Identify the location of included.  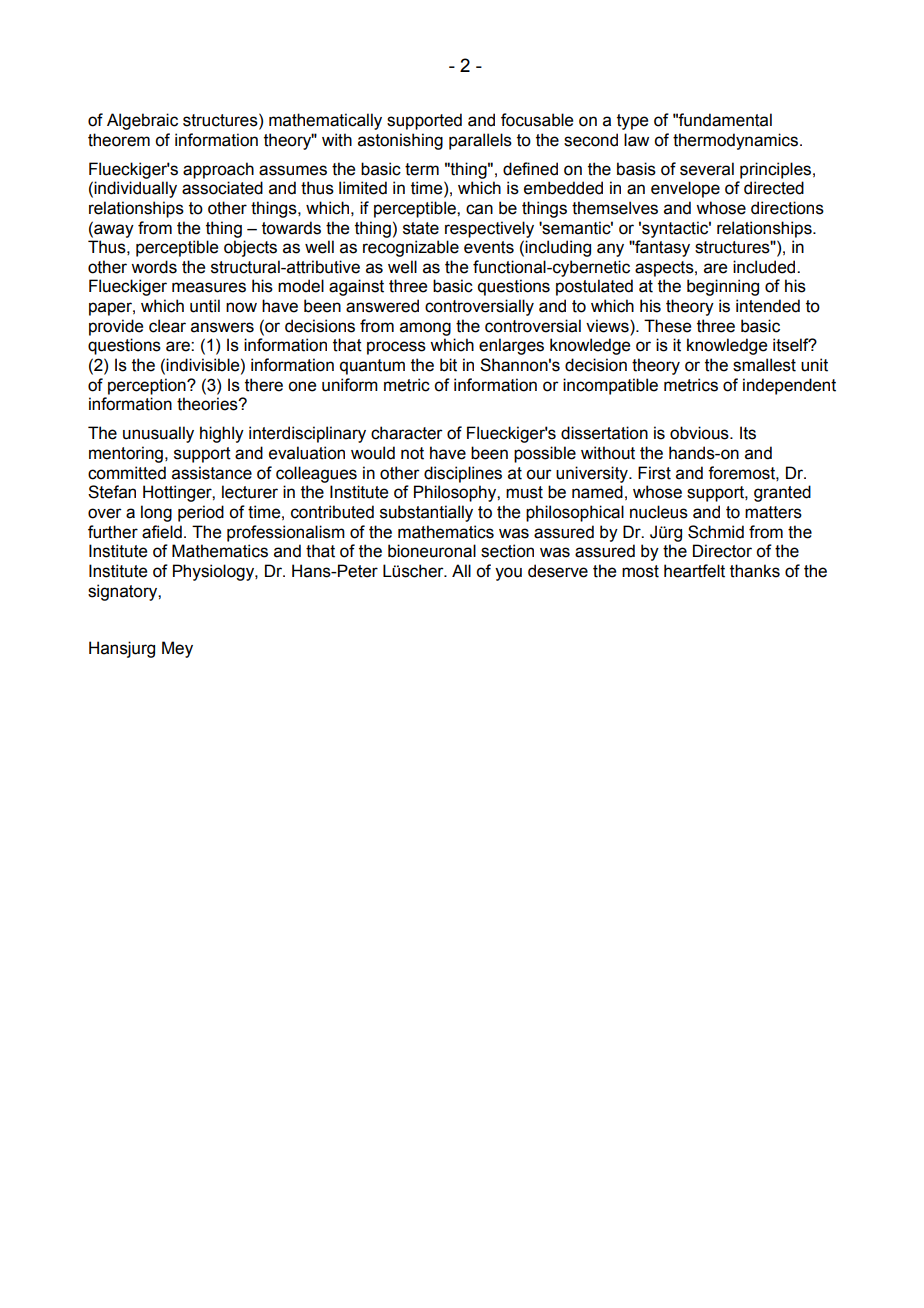
(765, 267).
